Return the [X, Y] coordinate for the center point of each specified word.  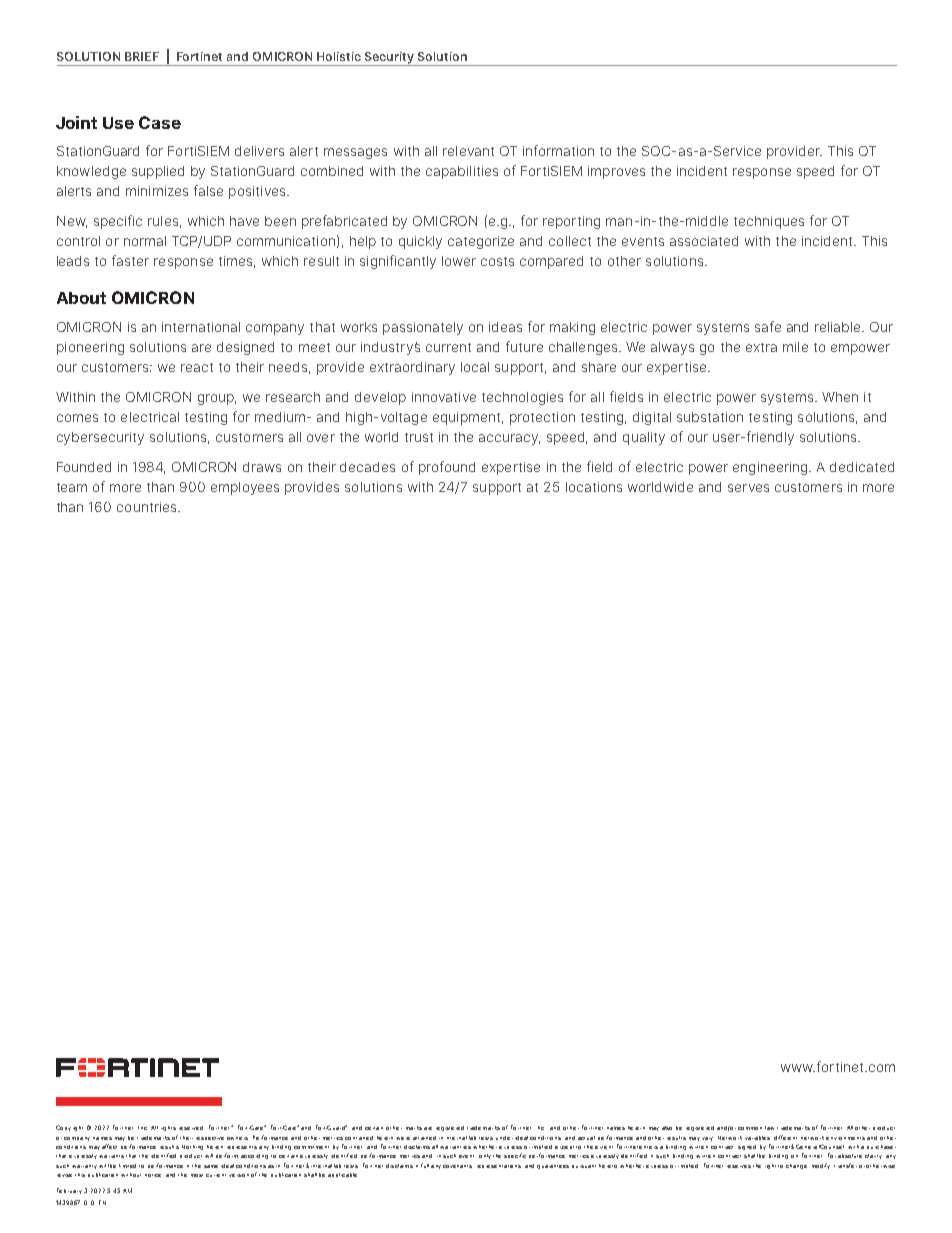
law [769, 1128]
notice [153, 1175]
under [504, 1138]
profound [447, 468]
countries [148, 507]
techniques [769, 222]
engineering [771, 468]
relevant [468, 151]
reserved [191, 1128]
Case [160, 122]
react [197, 367]
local [475, 367]
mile [795, 347]
